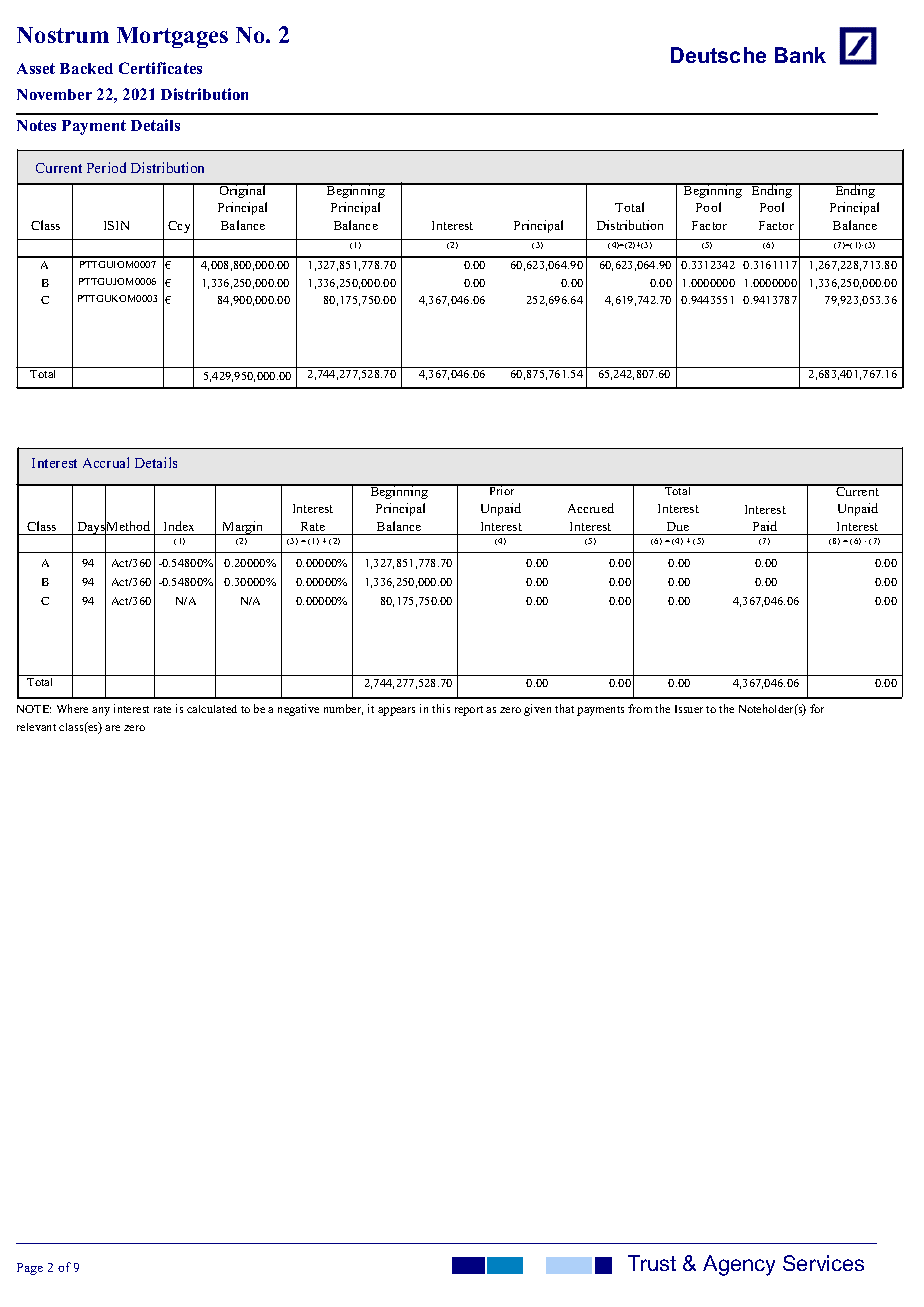 This image has height=1307, width=924. What do you see at coordinates (502, 489) in the image?
I see `Prior` at bounding box center [502, 489].
